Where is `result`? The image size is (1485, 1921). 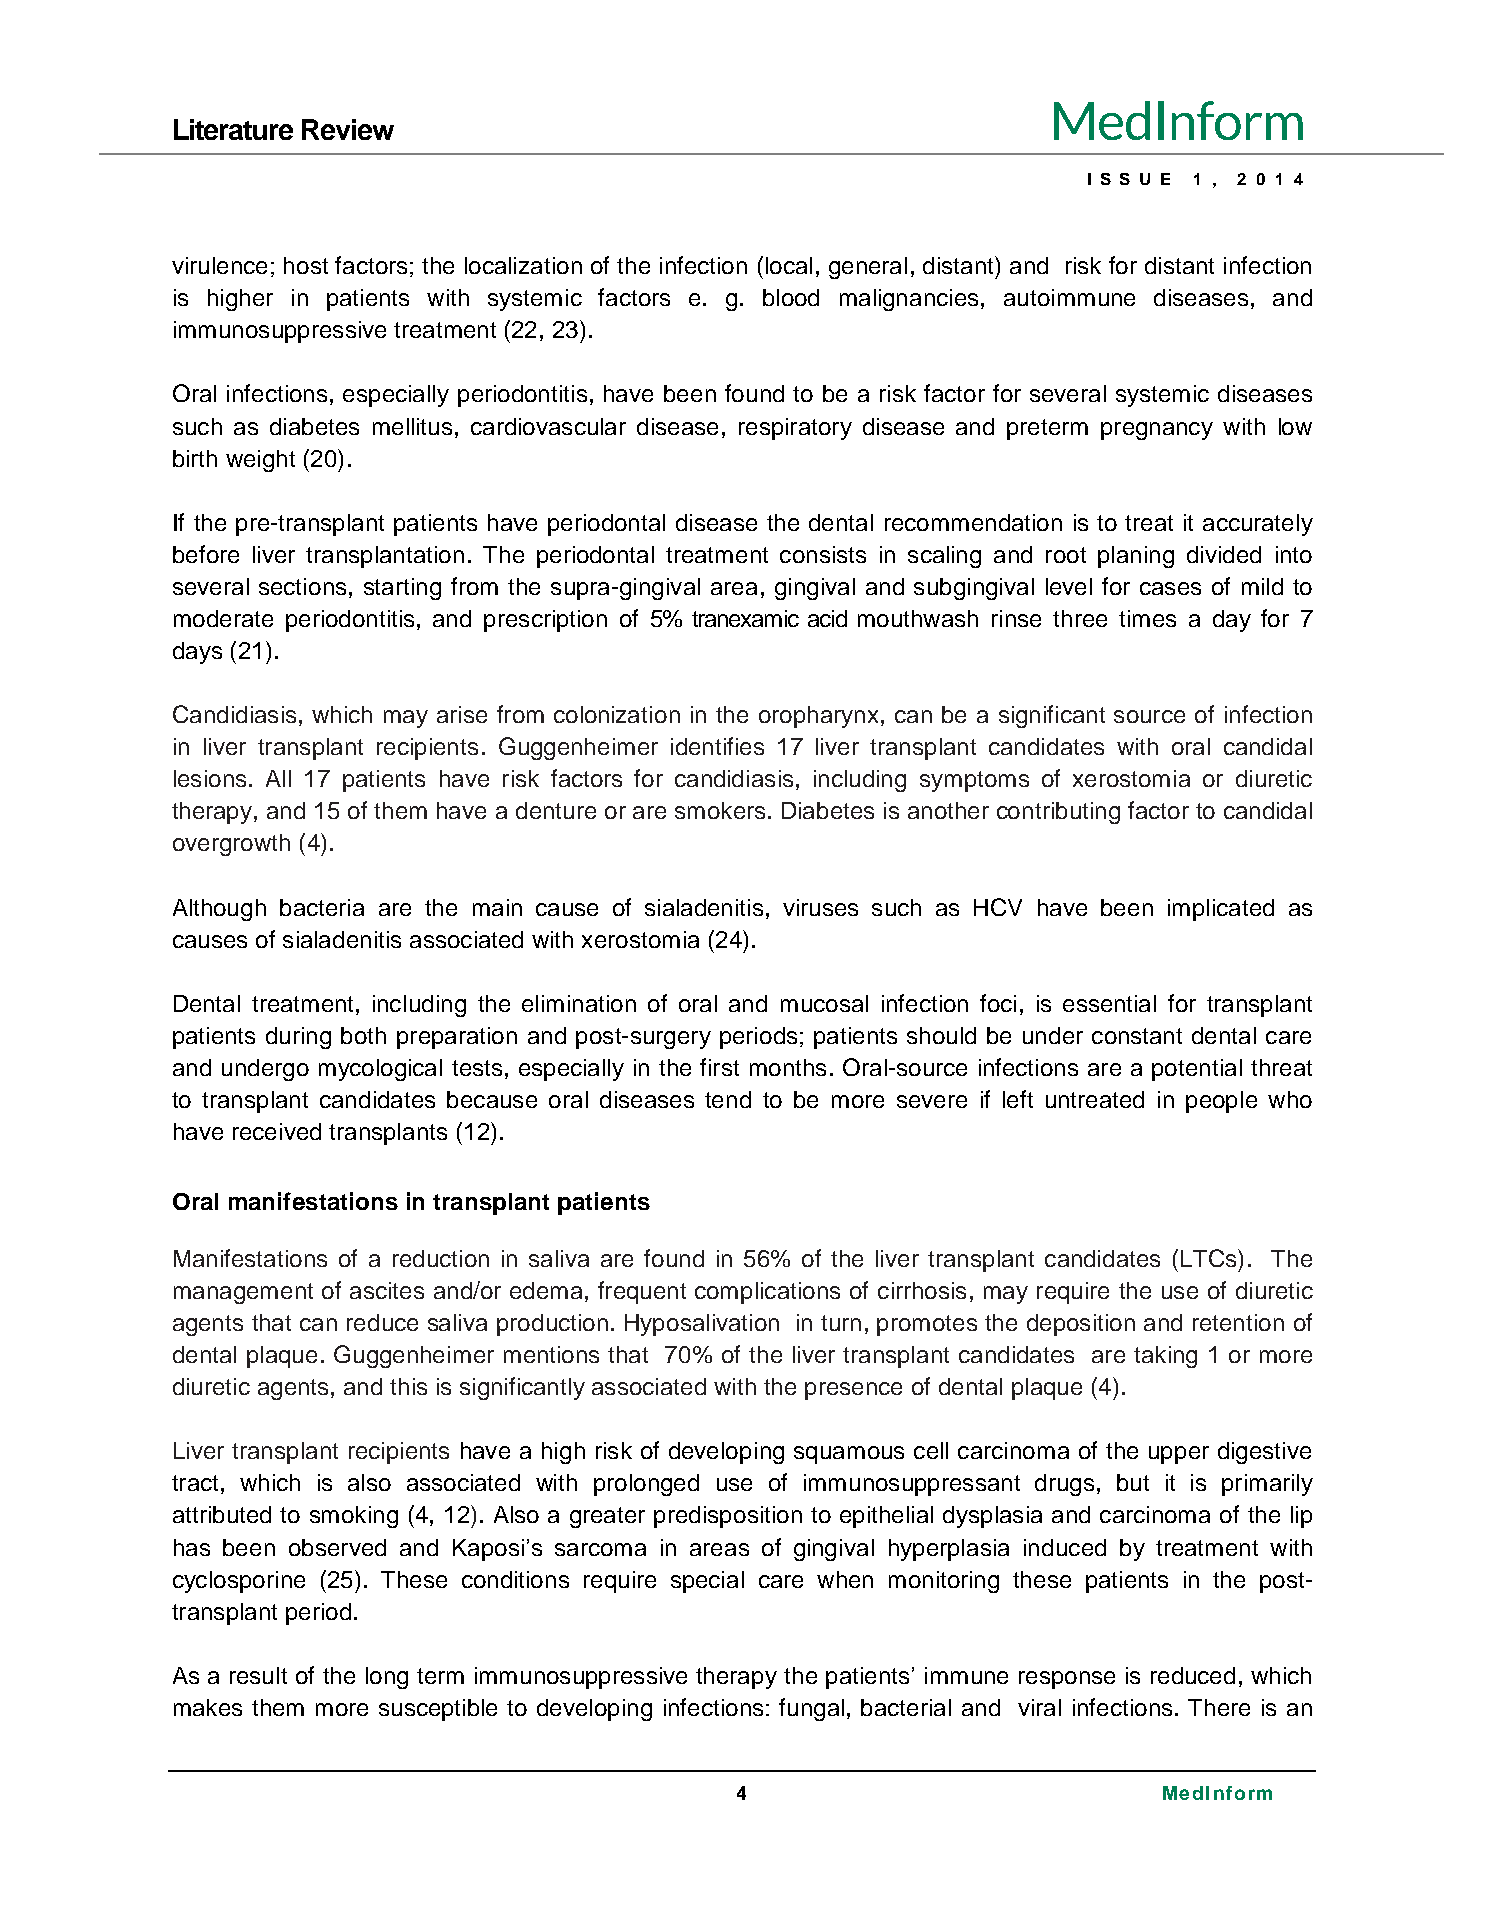
result is located at coordinates (258, 1675).
